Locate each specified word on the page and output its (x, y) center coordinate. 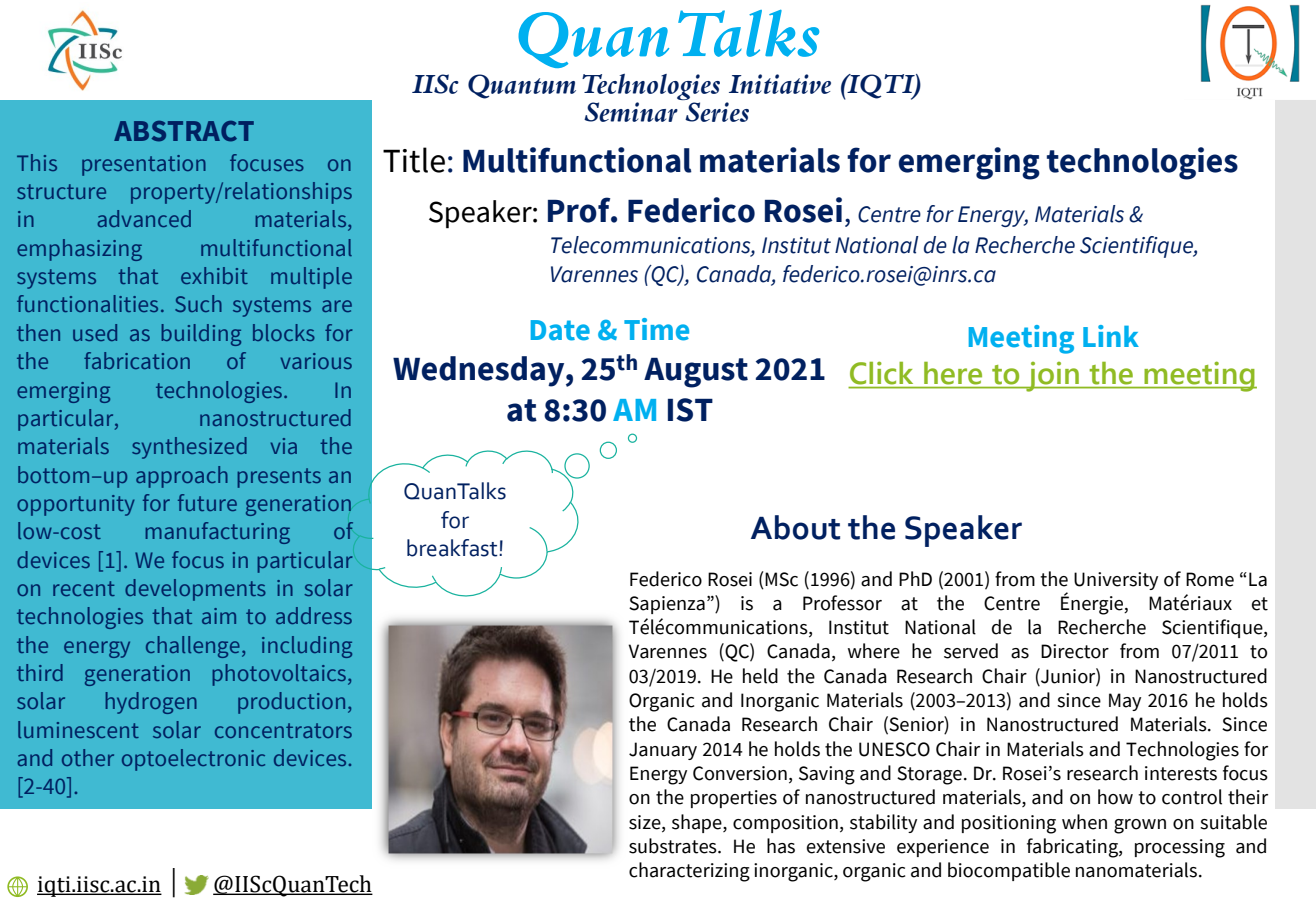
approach (182, 477)
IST (690, 410)
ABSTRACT (184, 131)
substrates (674, 846)
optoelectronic (193, 760)
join (1052, 377)
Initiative (780, 84)
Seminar (631, 112)
